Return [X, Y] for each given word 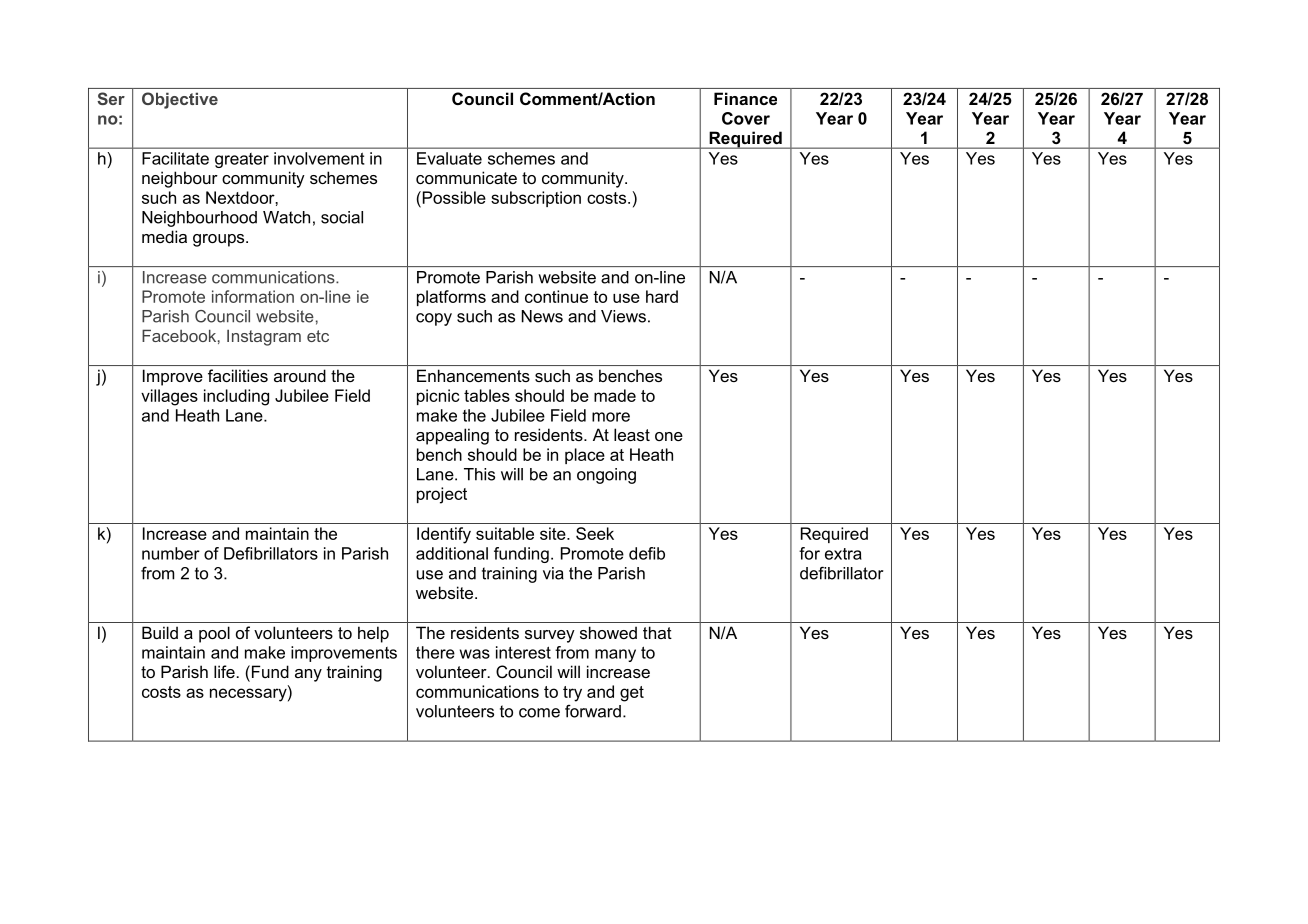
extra [843, 554]
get [632, 694]
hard [662, 296]
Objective [180, 100]
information [253, 296]
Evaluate [449, 158]
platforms [451, 298]
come [539, 713]
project [442, 495]
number [171, 553]
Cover [746, 118]
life [224, 671]
